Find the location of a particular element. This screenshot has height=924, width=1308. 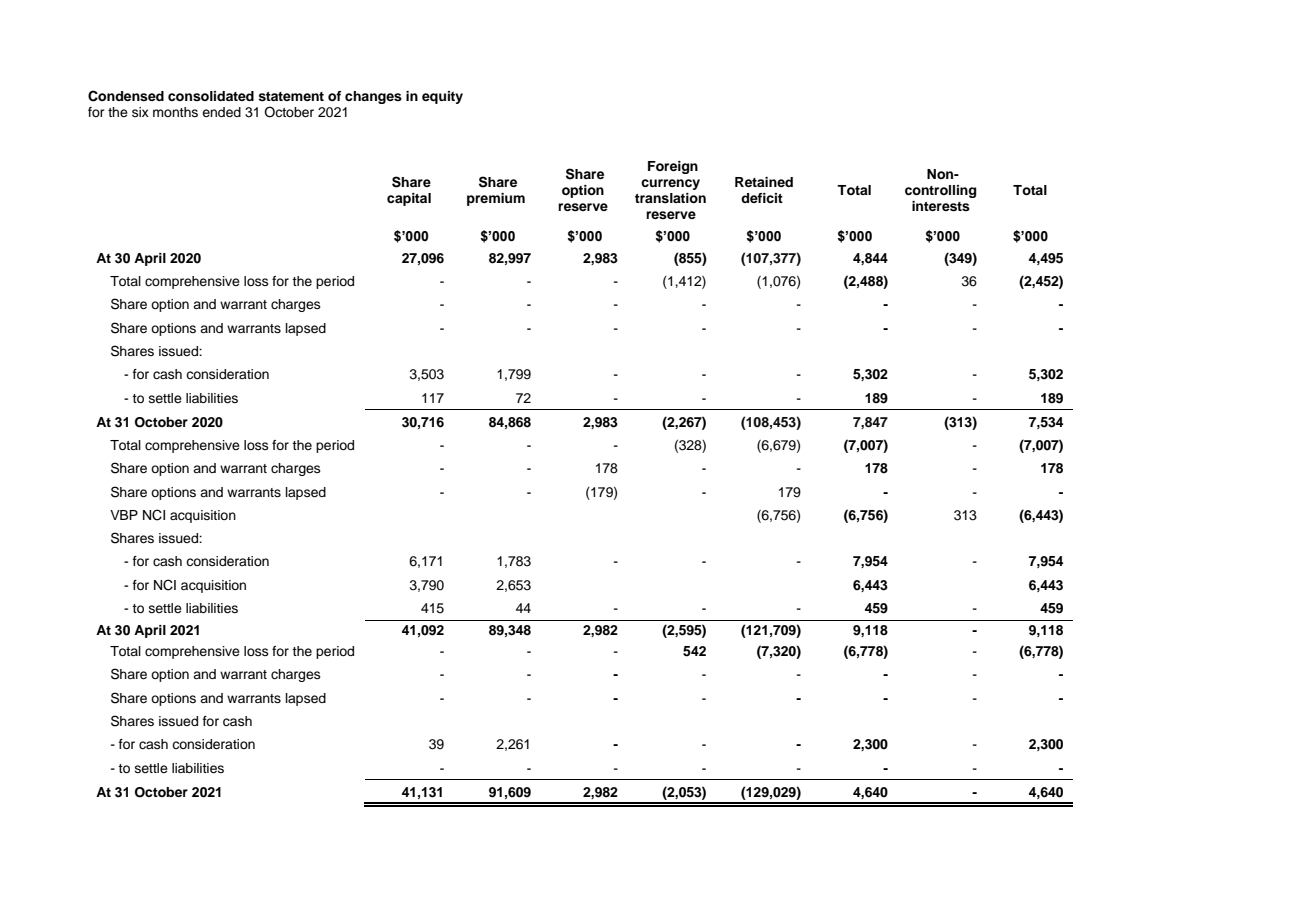

six is located at coordinates (140, 112).
